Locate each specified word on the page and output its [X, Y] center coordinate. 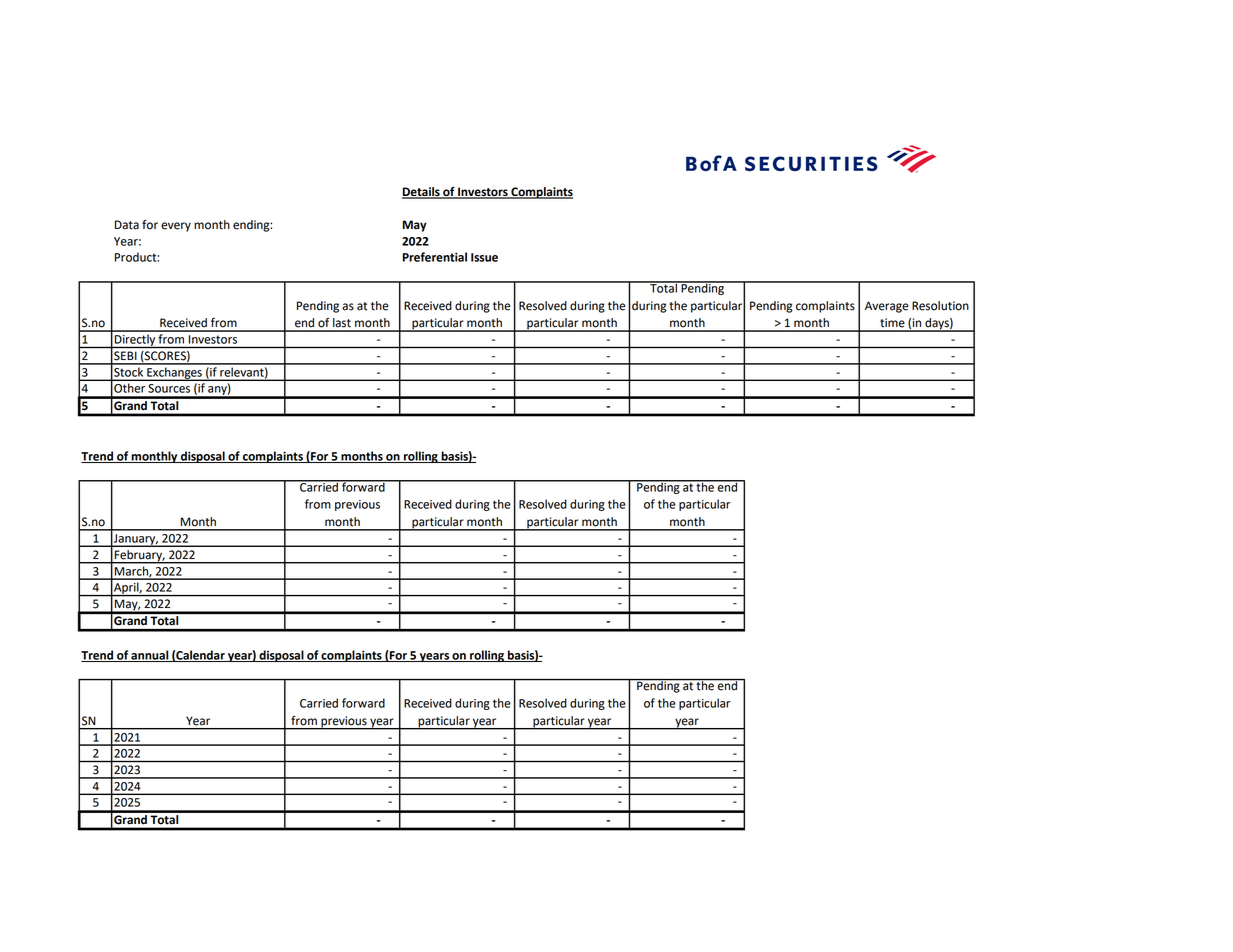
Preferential [435, 257]
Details [422, 193]
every [176, 227]
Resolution [940, 306]
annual [150, 656]
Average [887, 307]
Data [127, 225]
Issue [484, 257]
